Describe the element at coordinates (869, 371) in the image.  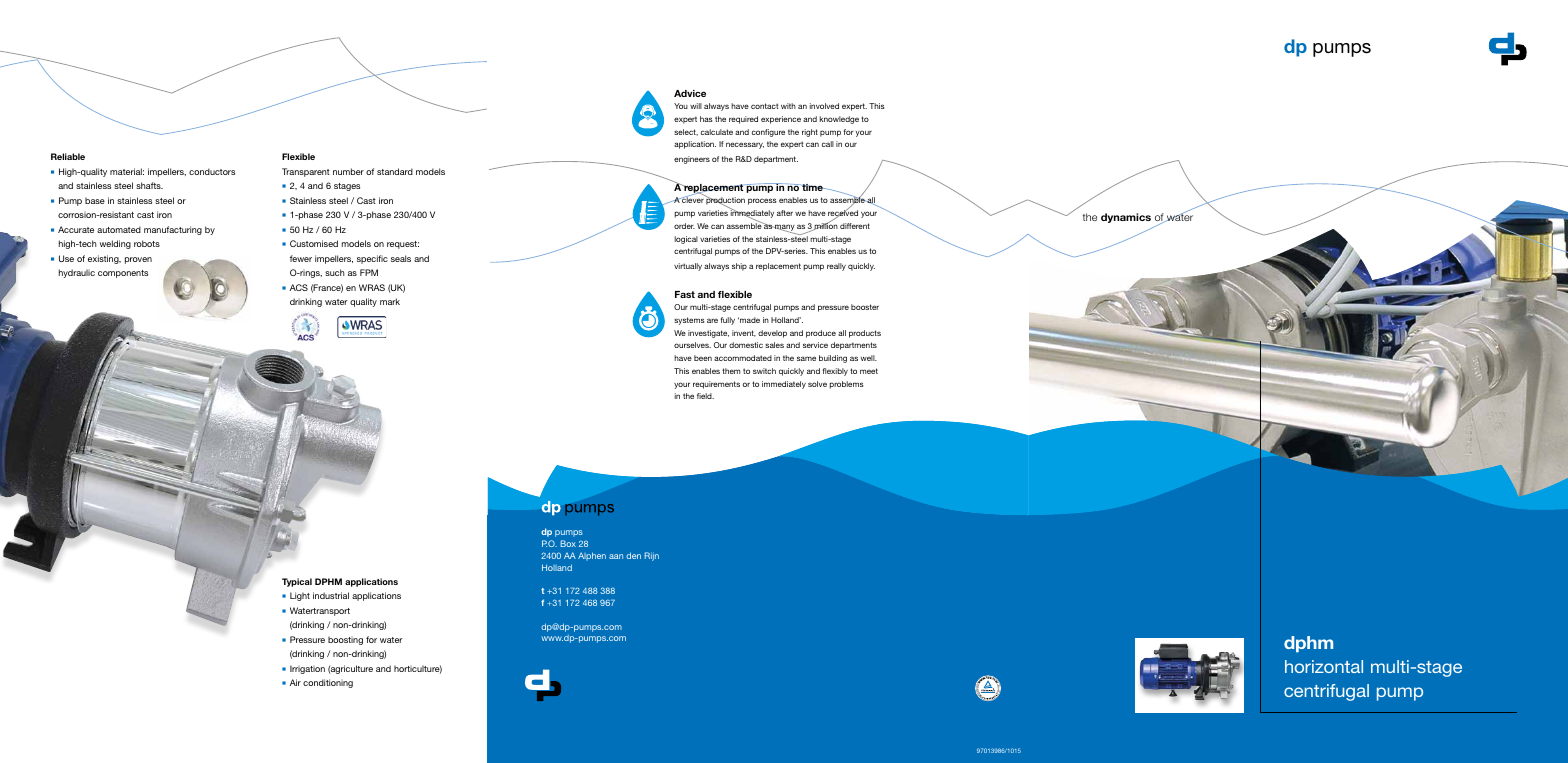
I see `meet` at that location.
